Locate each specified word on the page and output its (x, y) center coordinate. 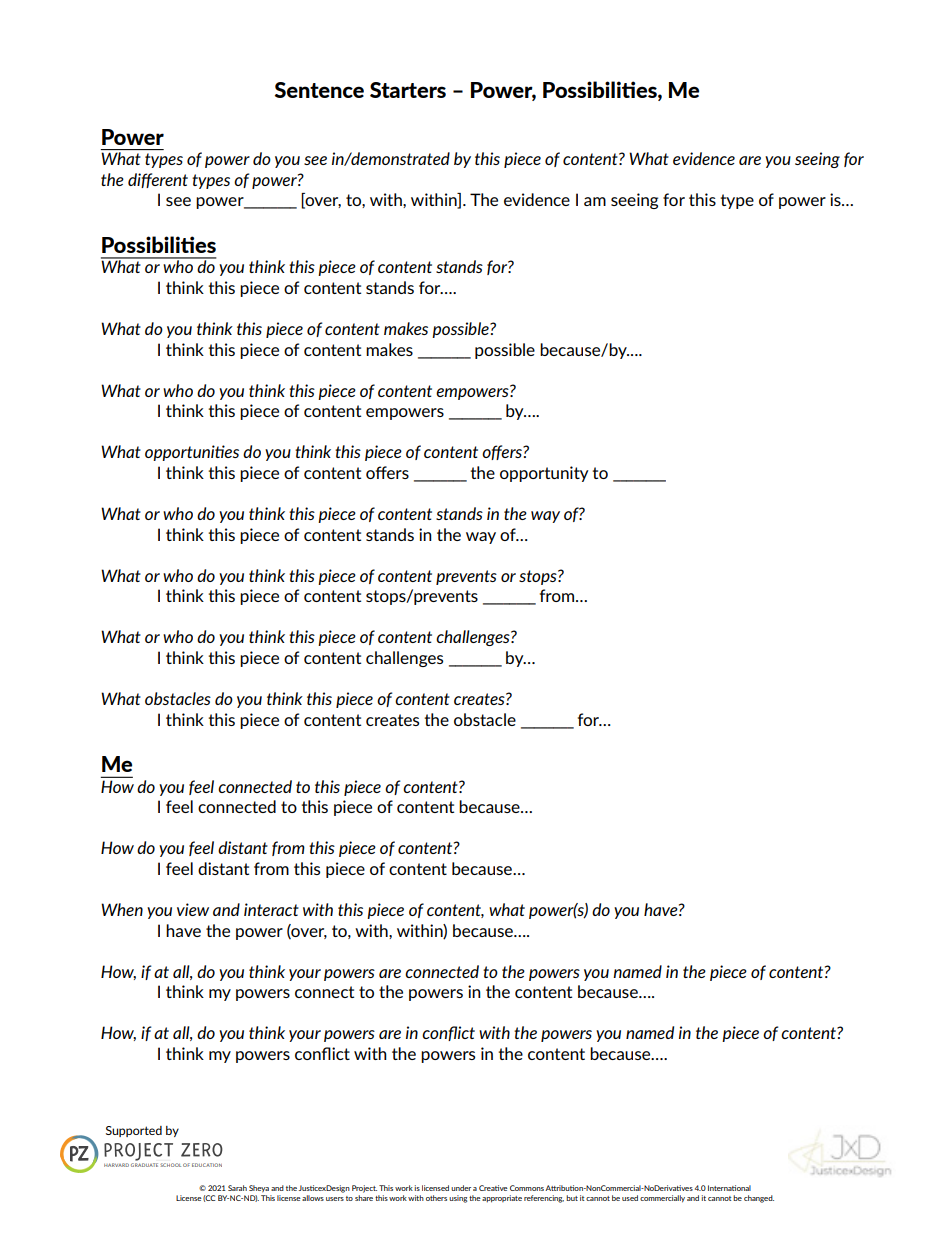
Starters (408, 90)
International (729, 1188)
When (122, 909)
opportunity (544, 474)
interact (271, 909)
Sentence (319, 90)
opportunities (192, 453)
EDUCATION (207, 1165)
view (193, 909)
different (158, 180)
